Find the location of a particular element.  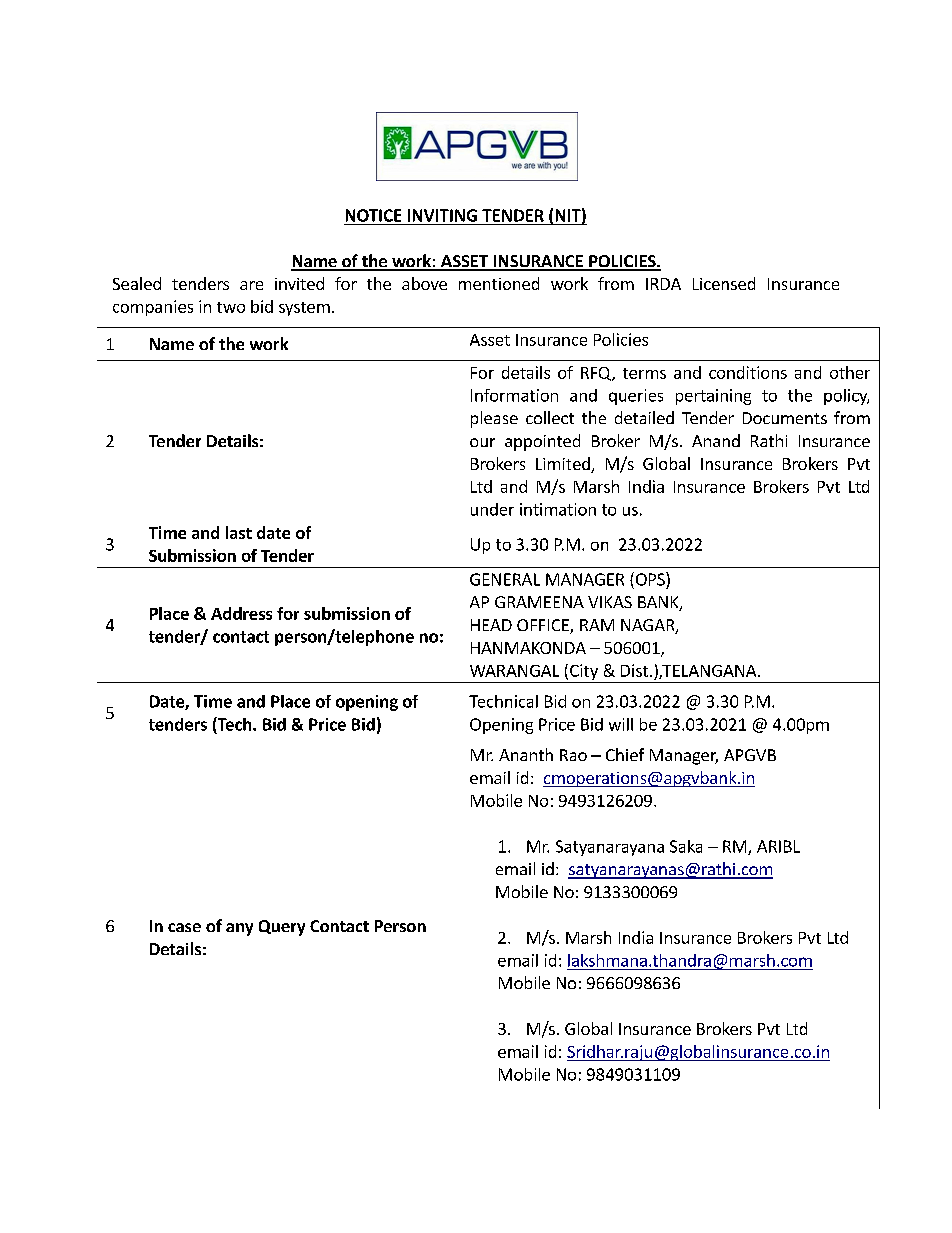

last is located at coordinates (239, 532).
